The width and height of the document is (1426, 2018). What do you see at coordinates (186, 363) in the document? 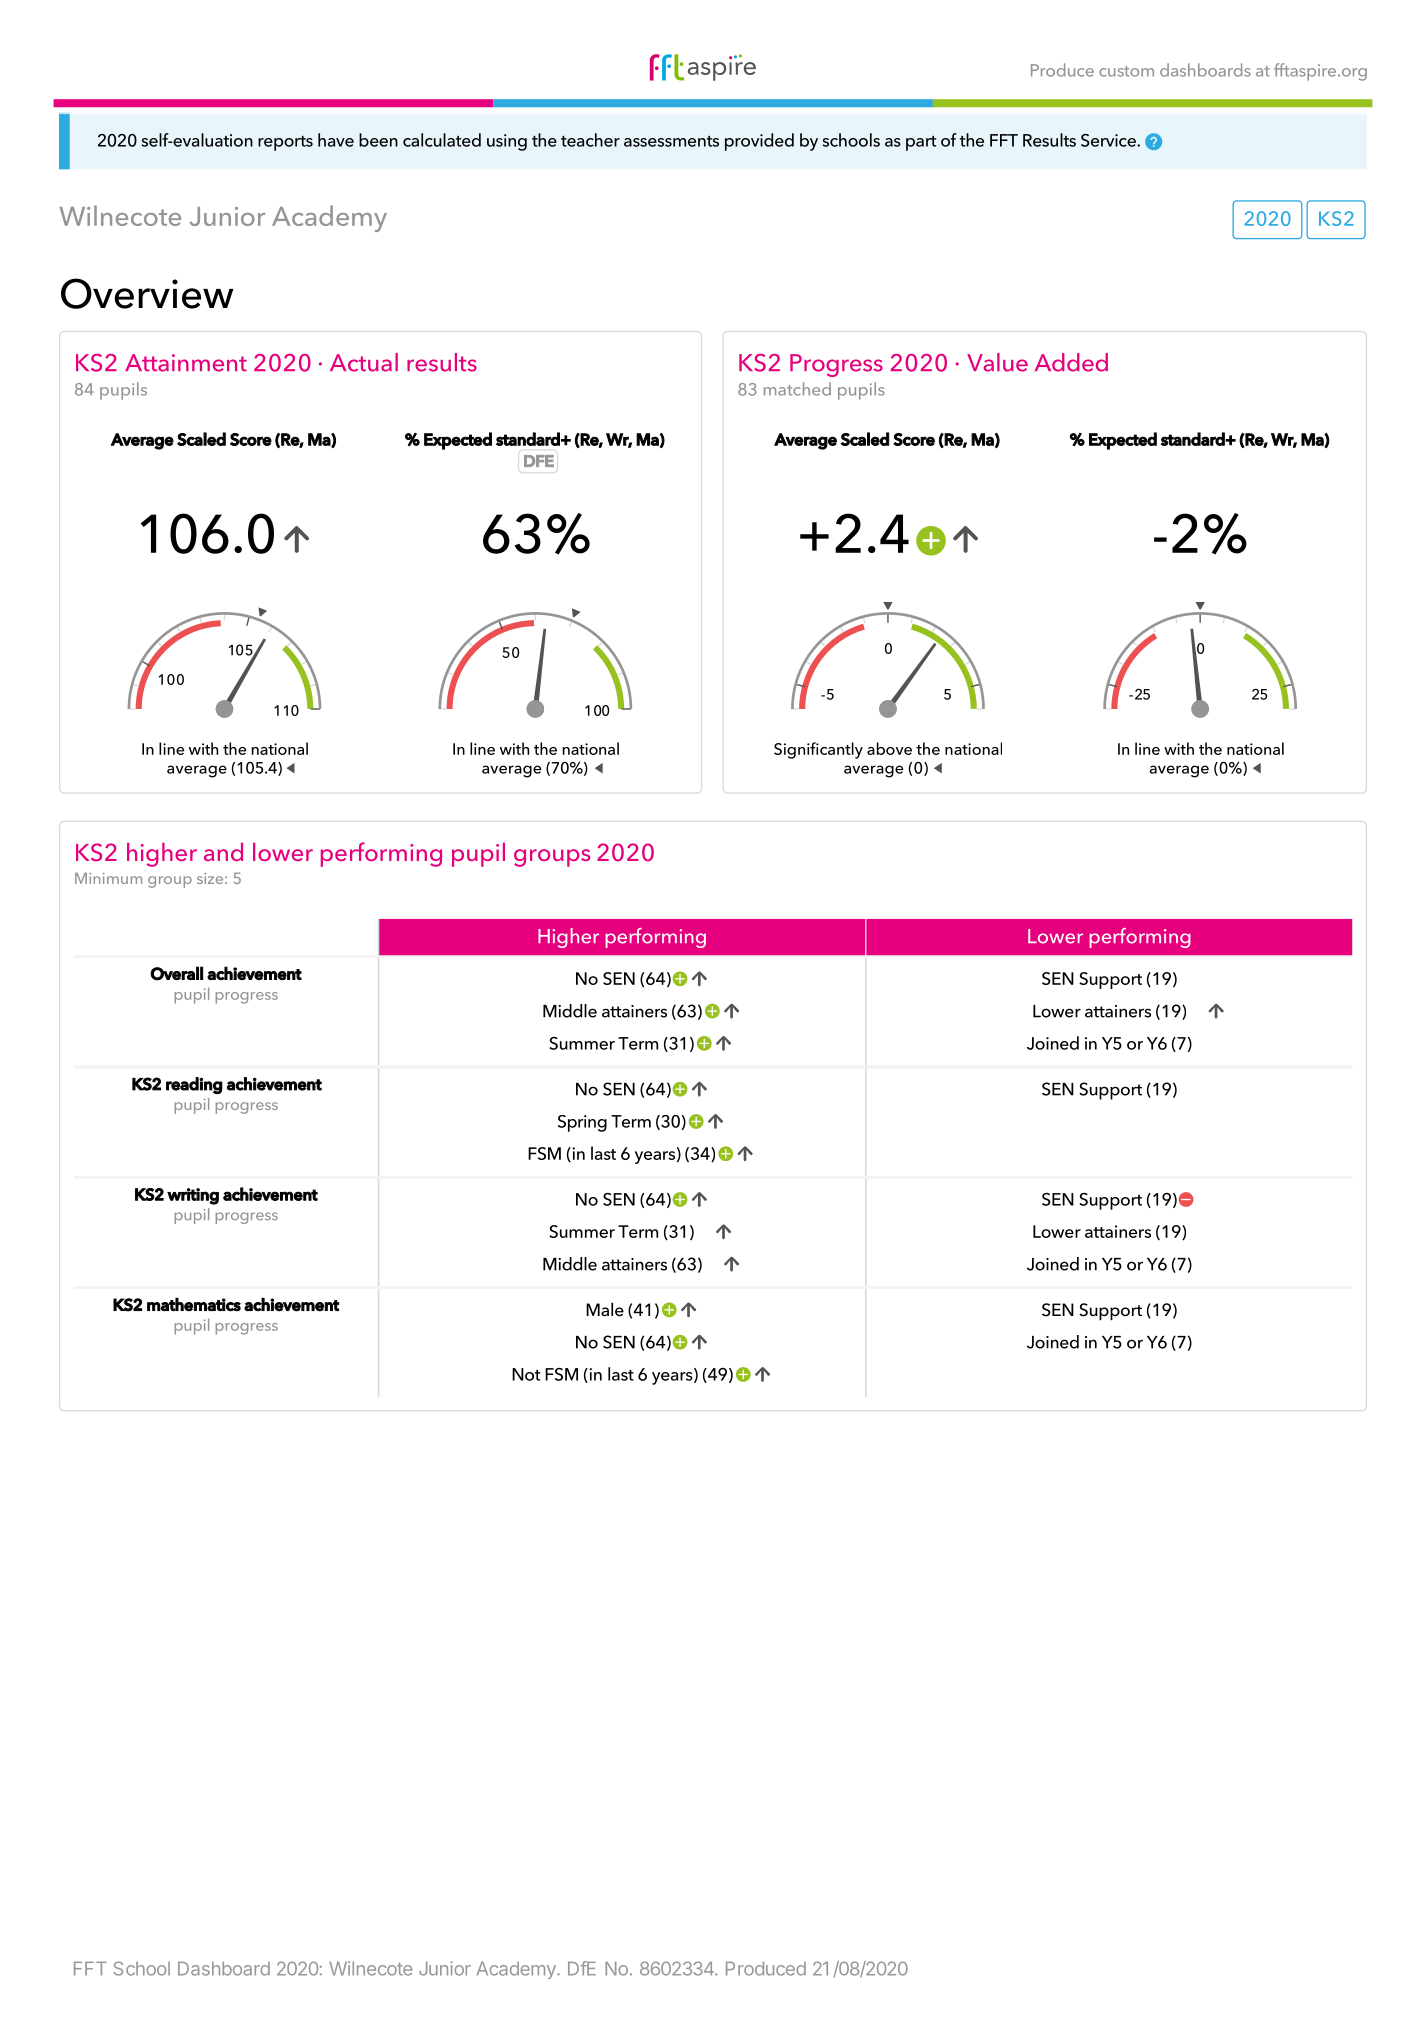
I see `Attainment` at bounding box center [186, 363].
